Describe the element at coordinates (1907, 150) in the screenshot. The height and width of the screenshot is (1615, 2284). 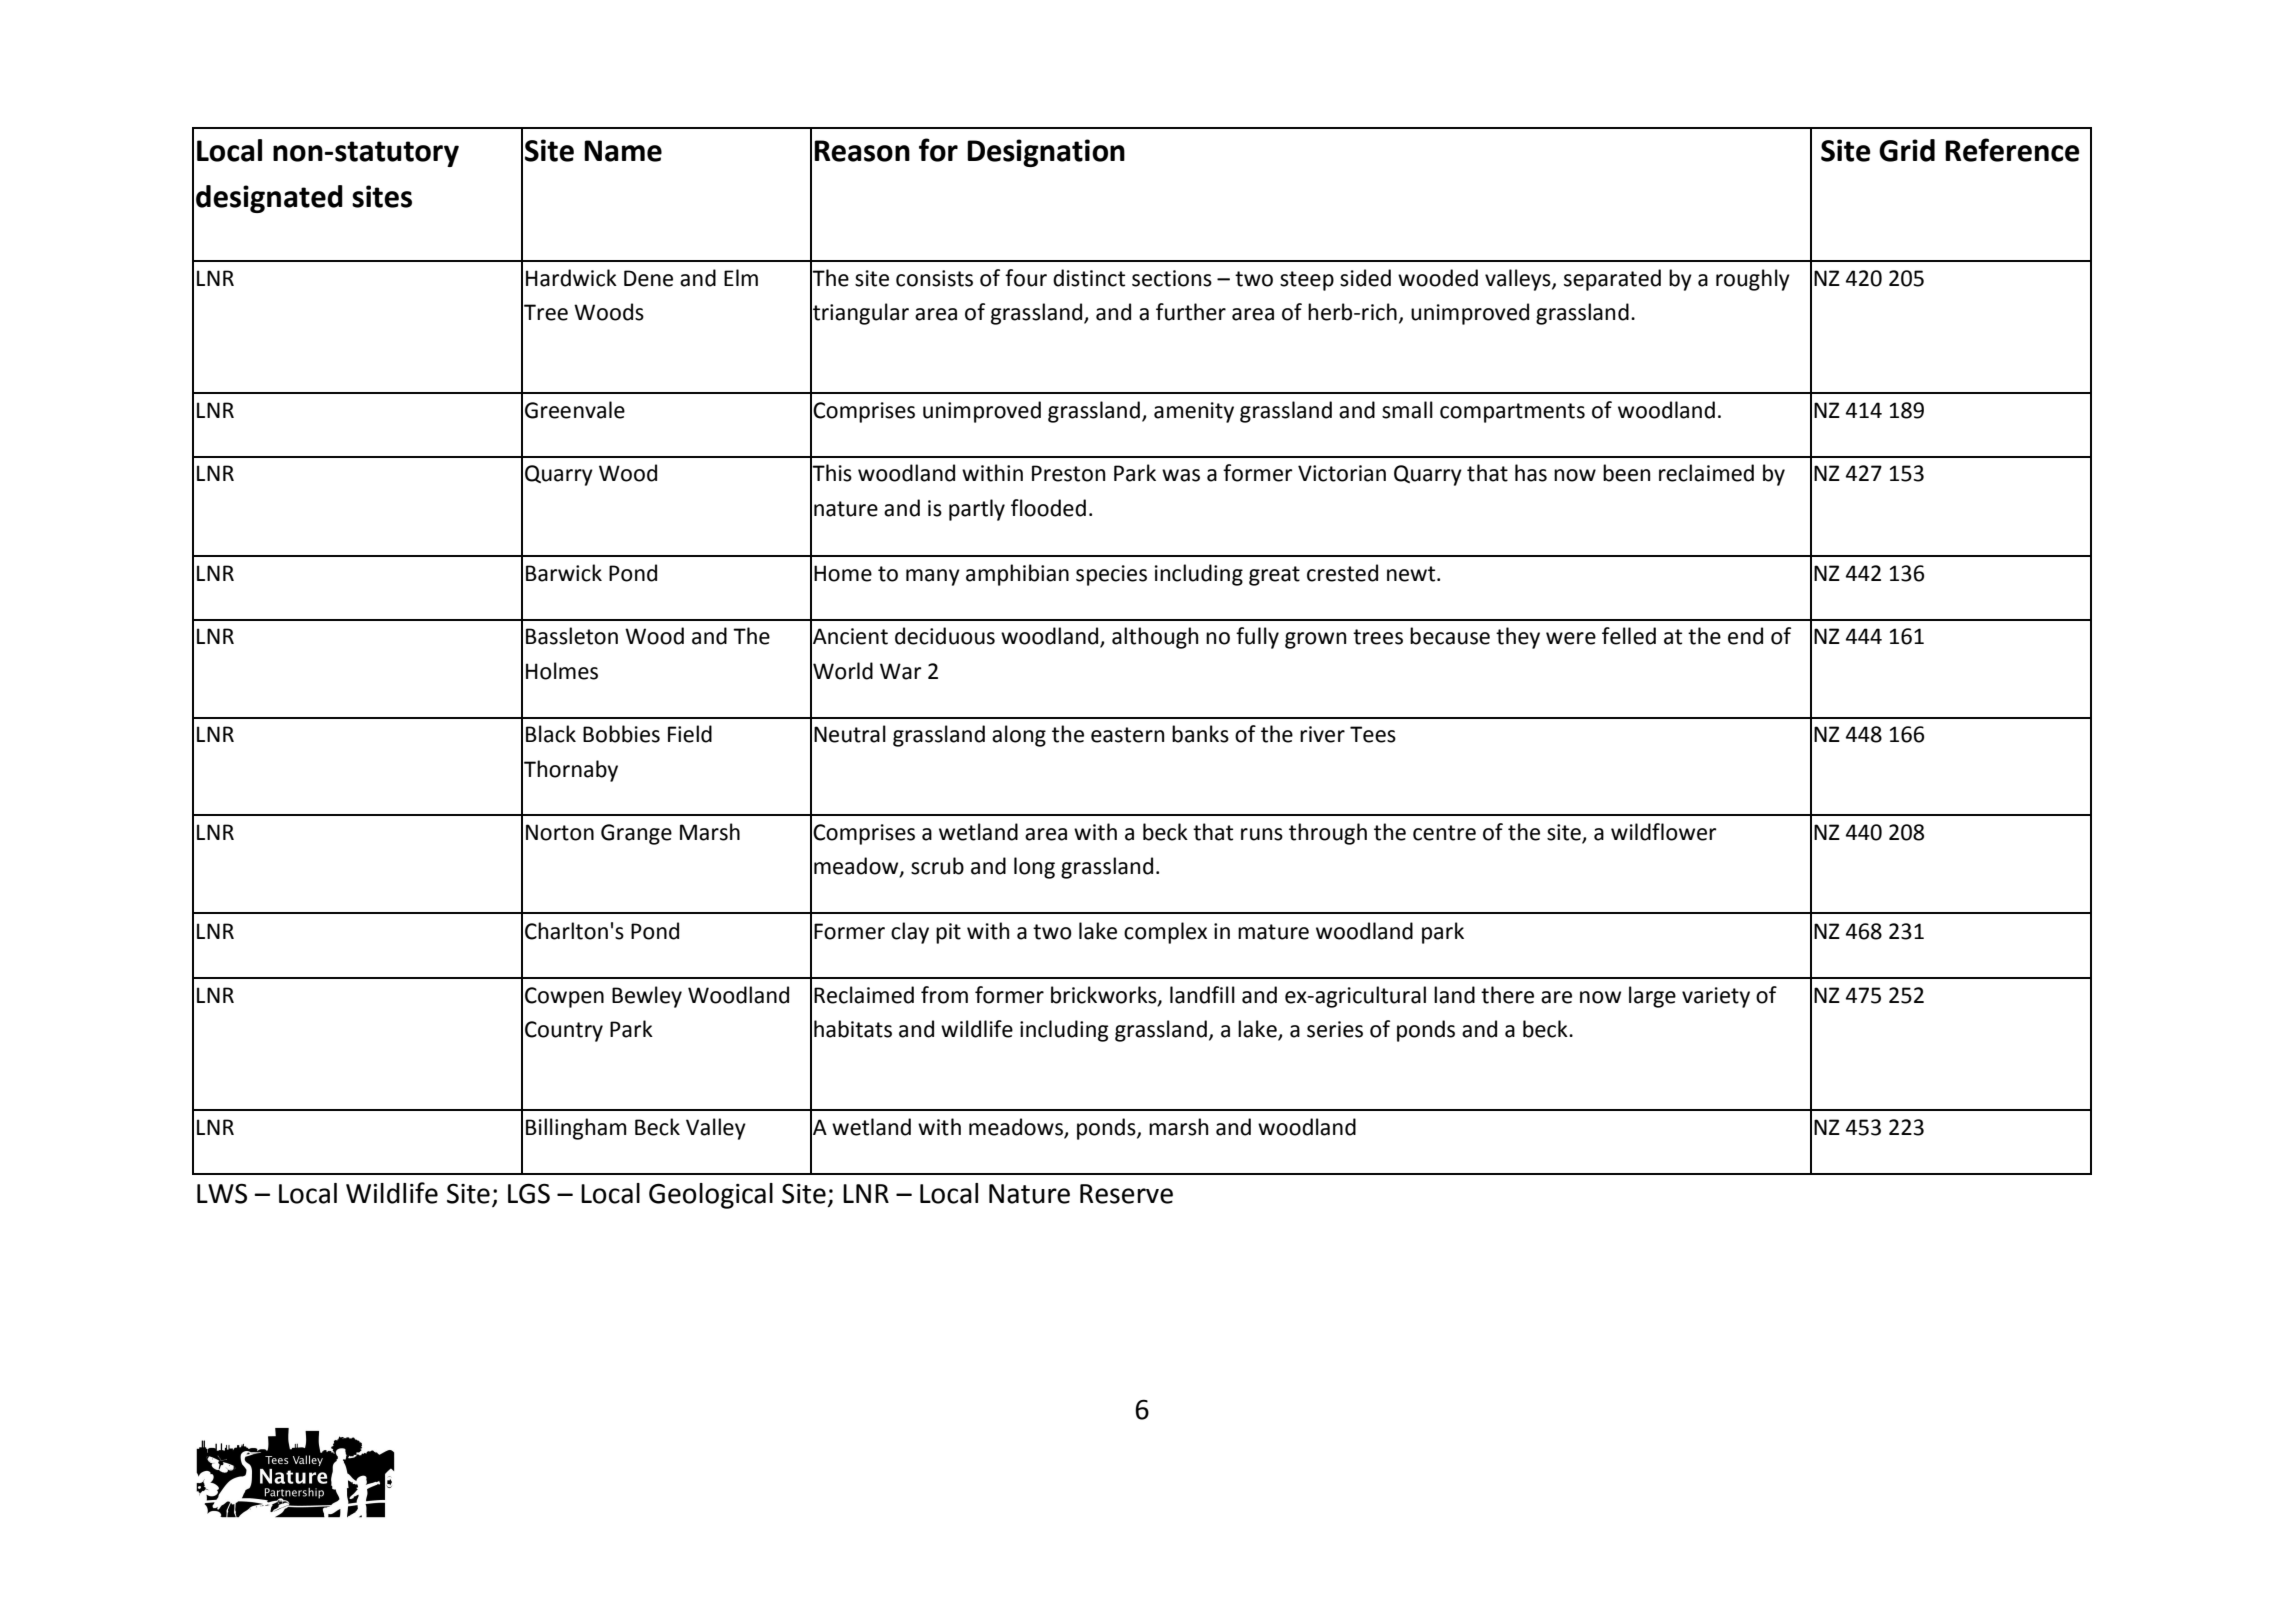
I see `Grid` at that location.
